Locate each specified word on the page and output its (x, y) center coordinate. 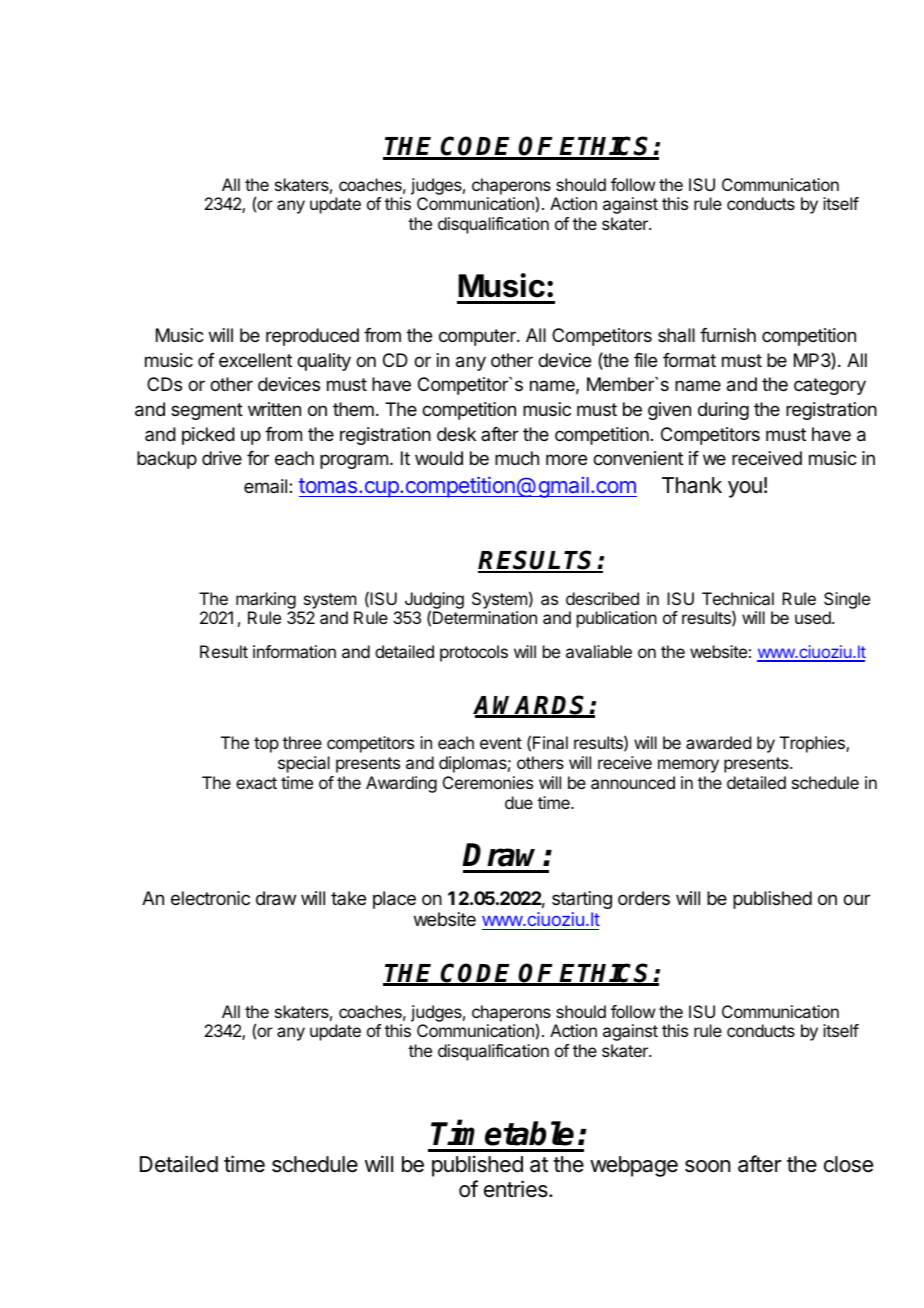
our (856, 899)
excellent (255, 360)
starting (582, 900)
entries (517, 1189)
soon (707, 1166)
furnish (728, 335)
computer (478, 337)
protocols (474, 653)
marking (266, 600)
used (814, 617)
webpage (634, 1166)
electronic (210, 898)
